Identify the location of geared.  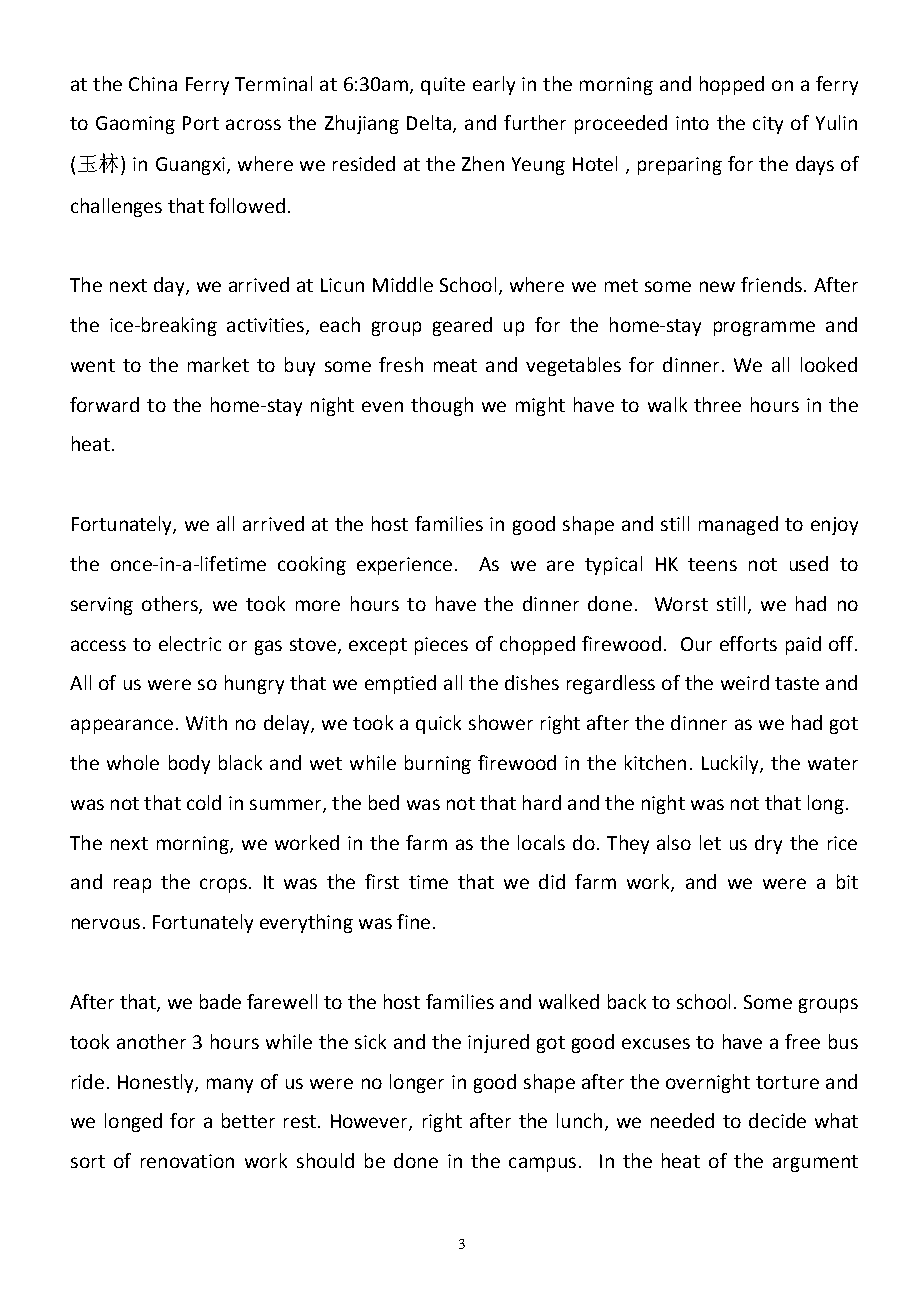
(462, 326).
